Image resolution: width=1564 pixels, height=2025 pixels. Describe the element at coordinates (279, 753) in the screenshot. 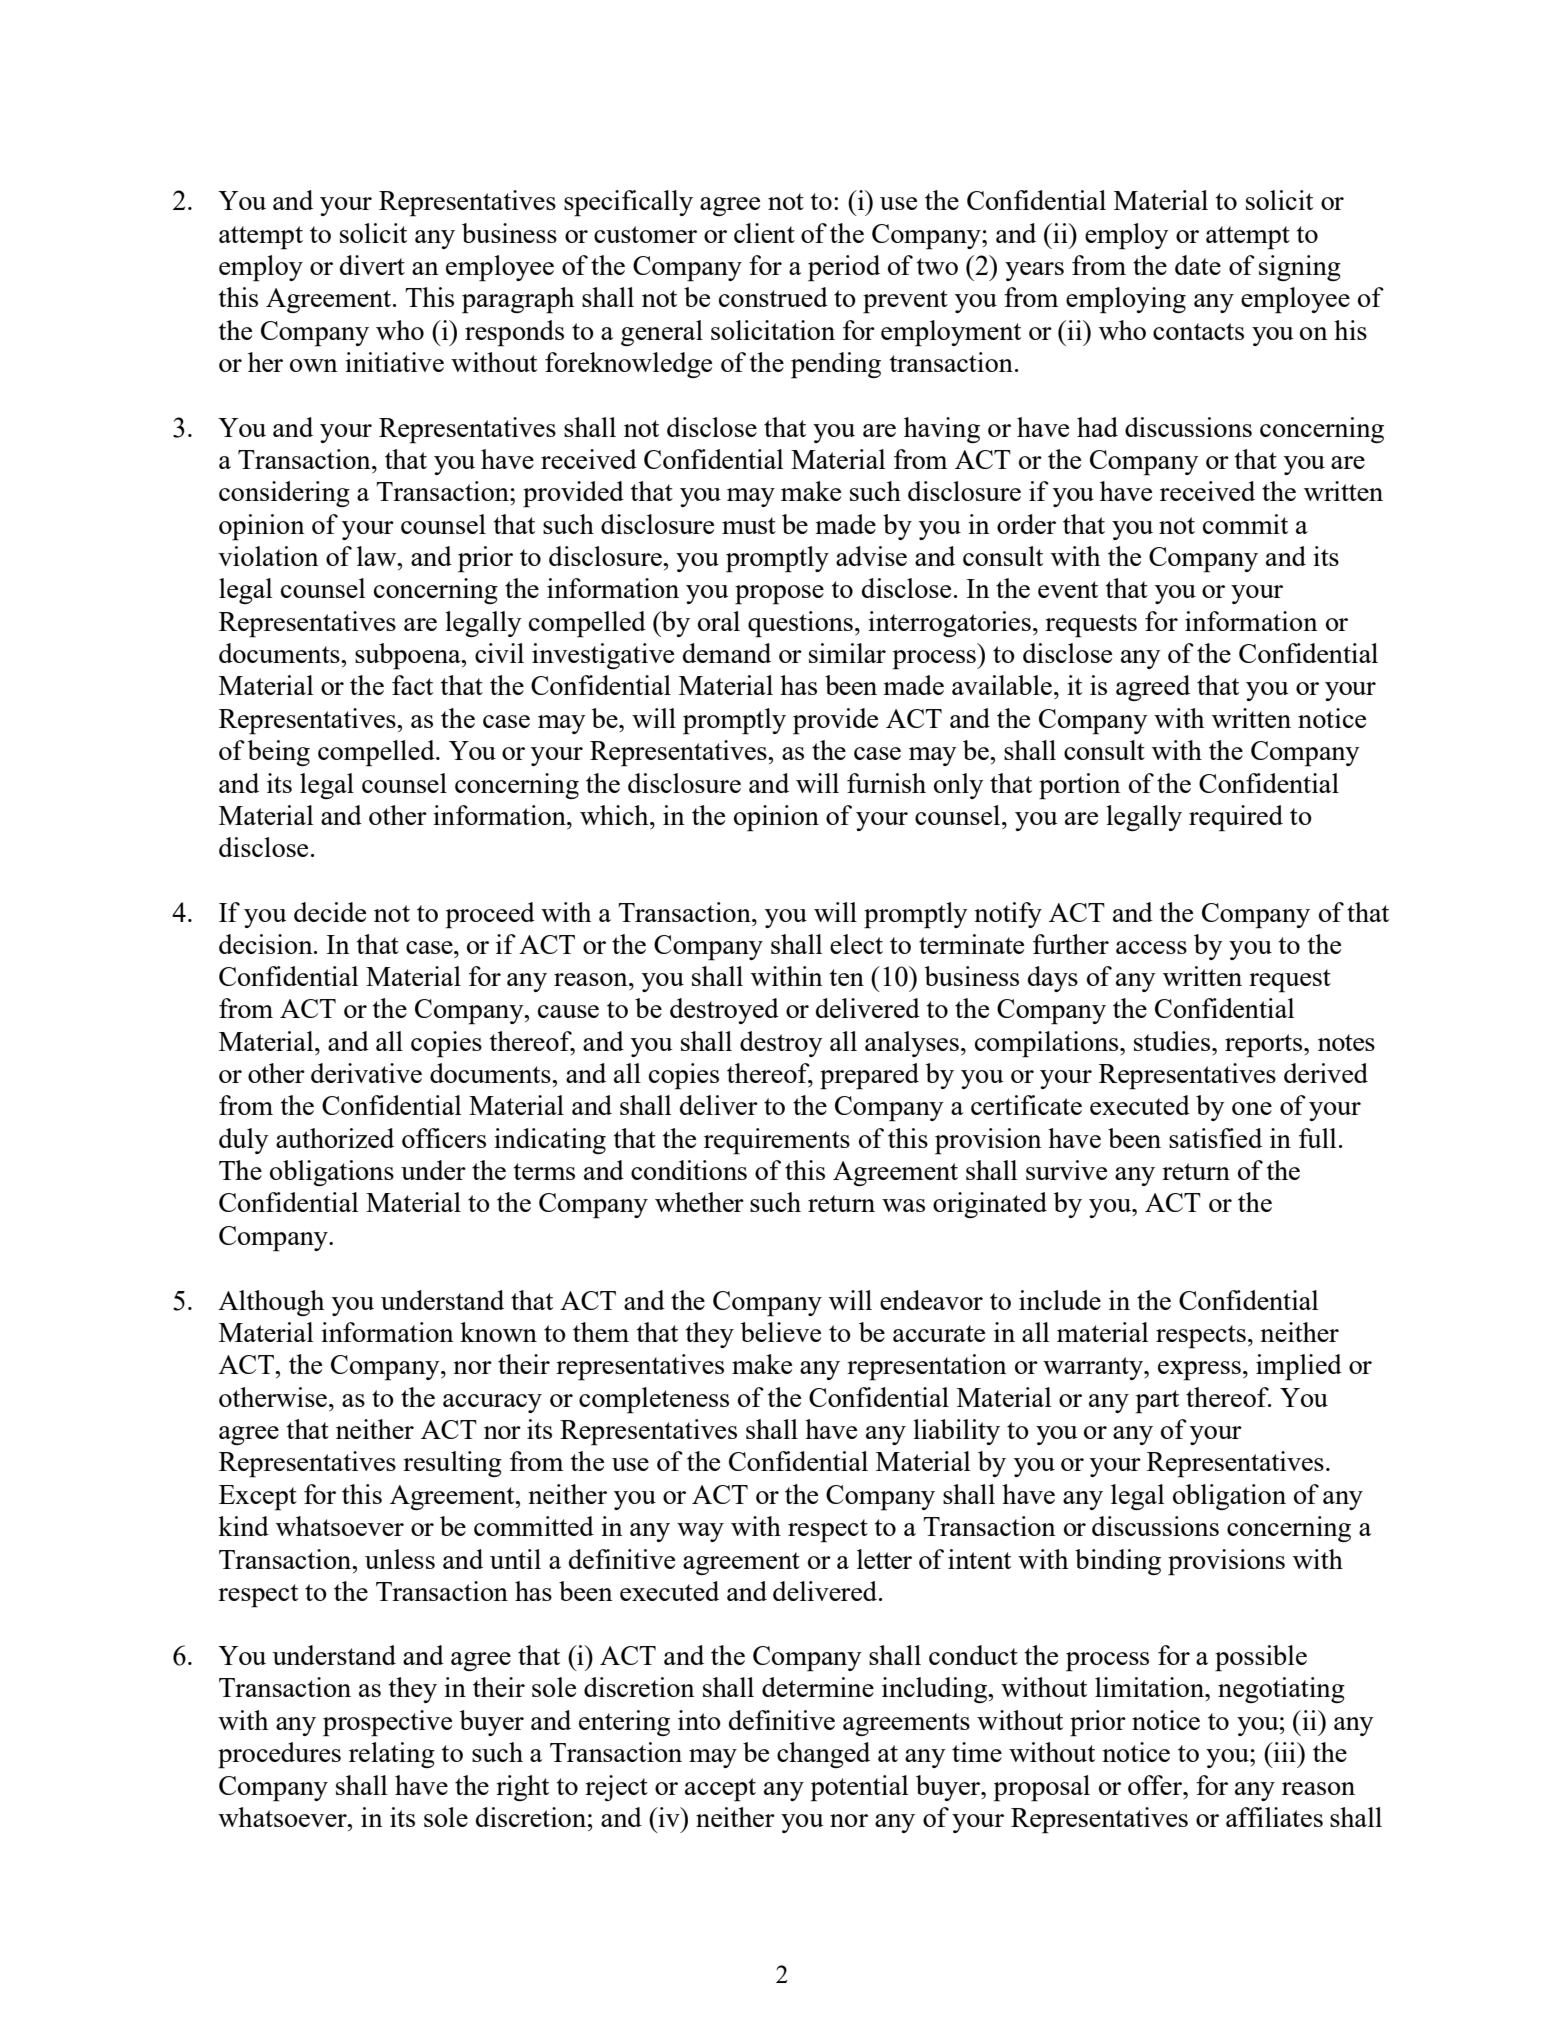

I see `being` at that location.
